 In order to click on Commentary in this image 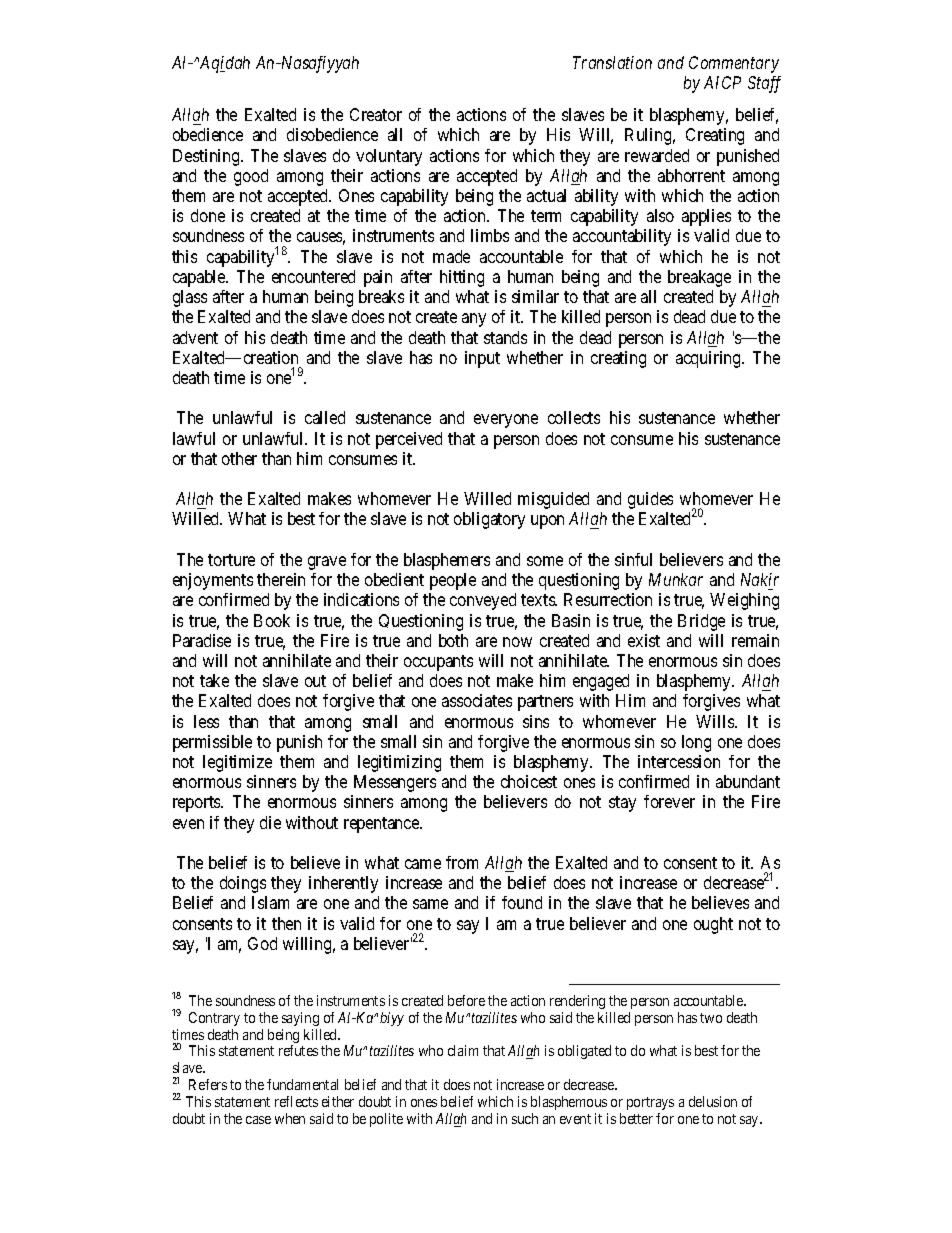, I will do `click(734, 64)`.
